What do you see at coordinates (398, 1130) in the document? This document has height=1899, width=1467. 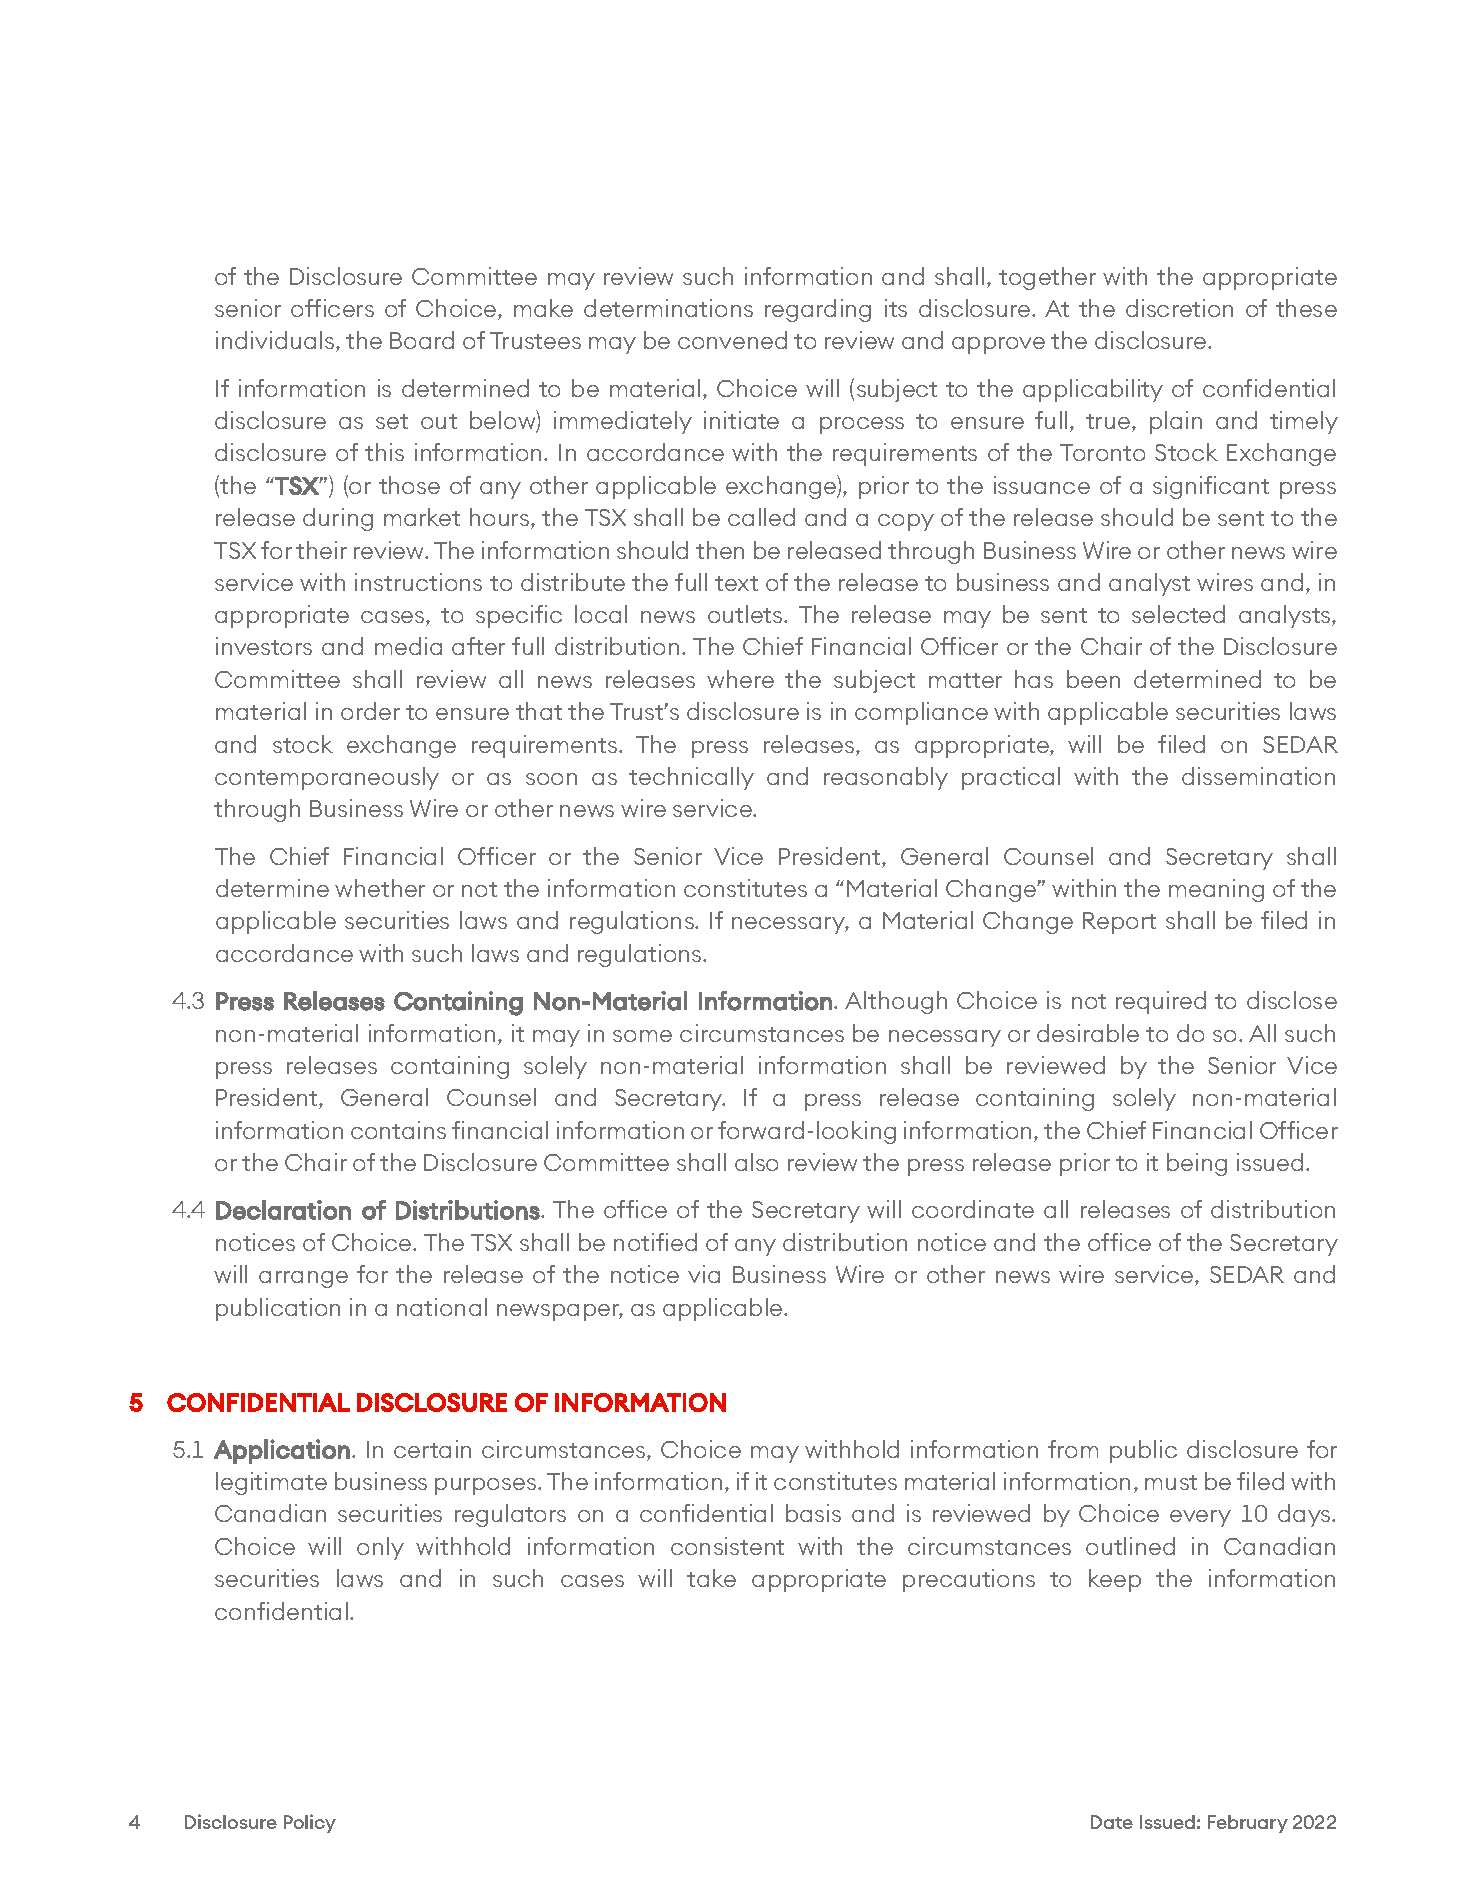 I see `contains` at bounding box center [398, 1130].
